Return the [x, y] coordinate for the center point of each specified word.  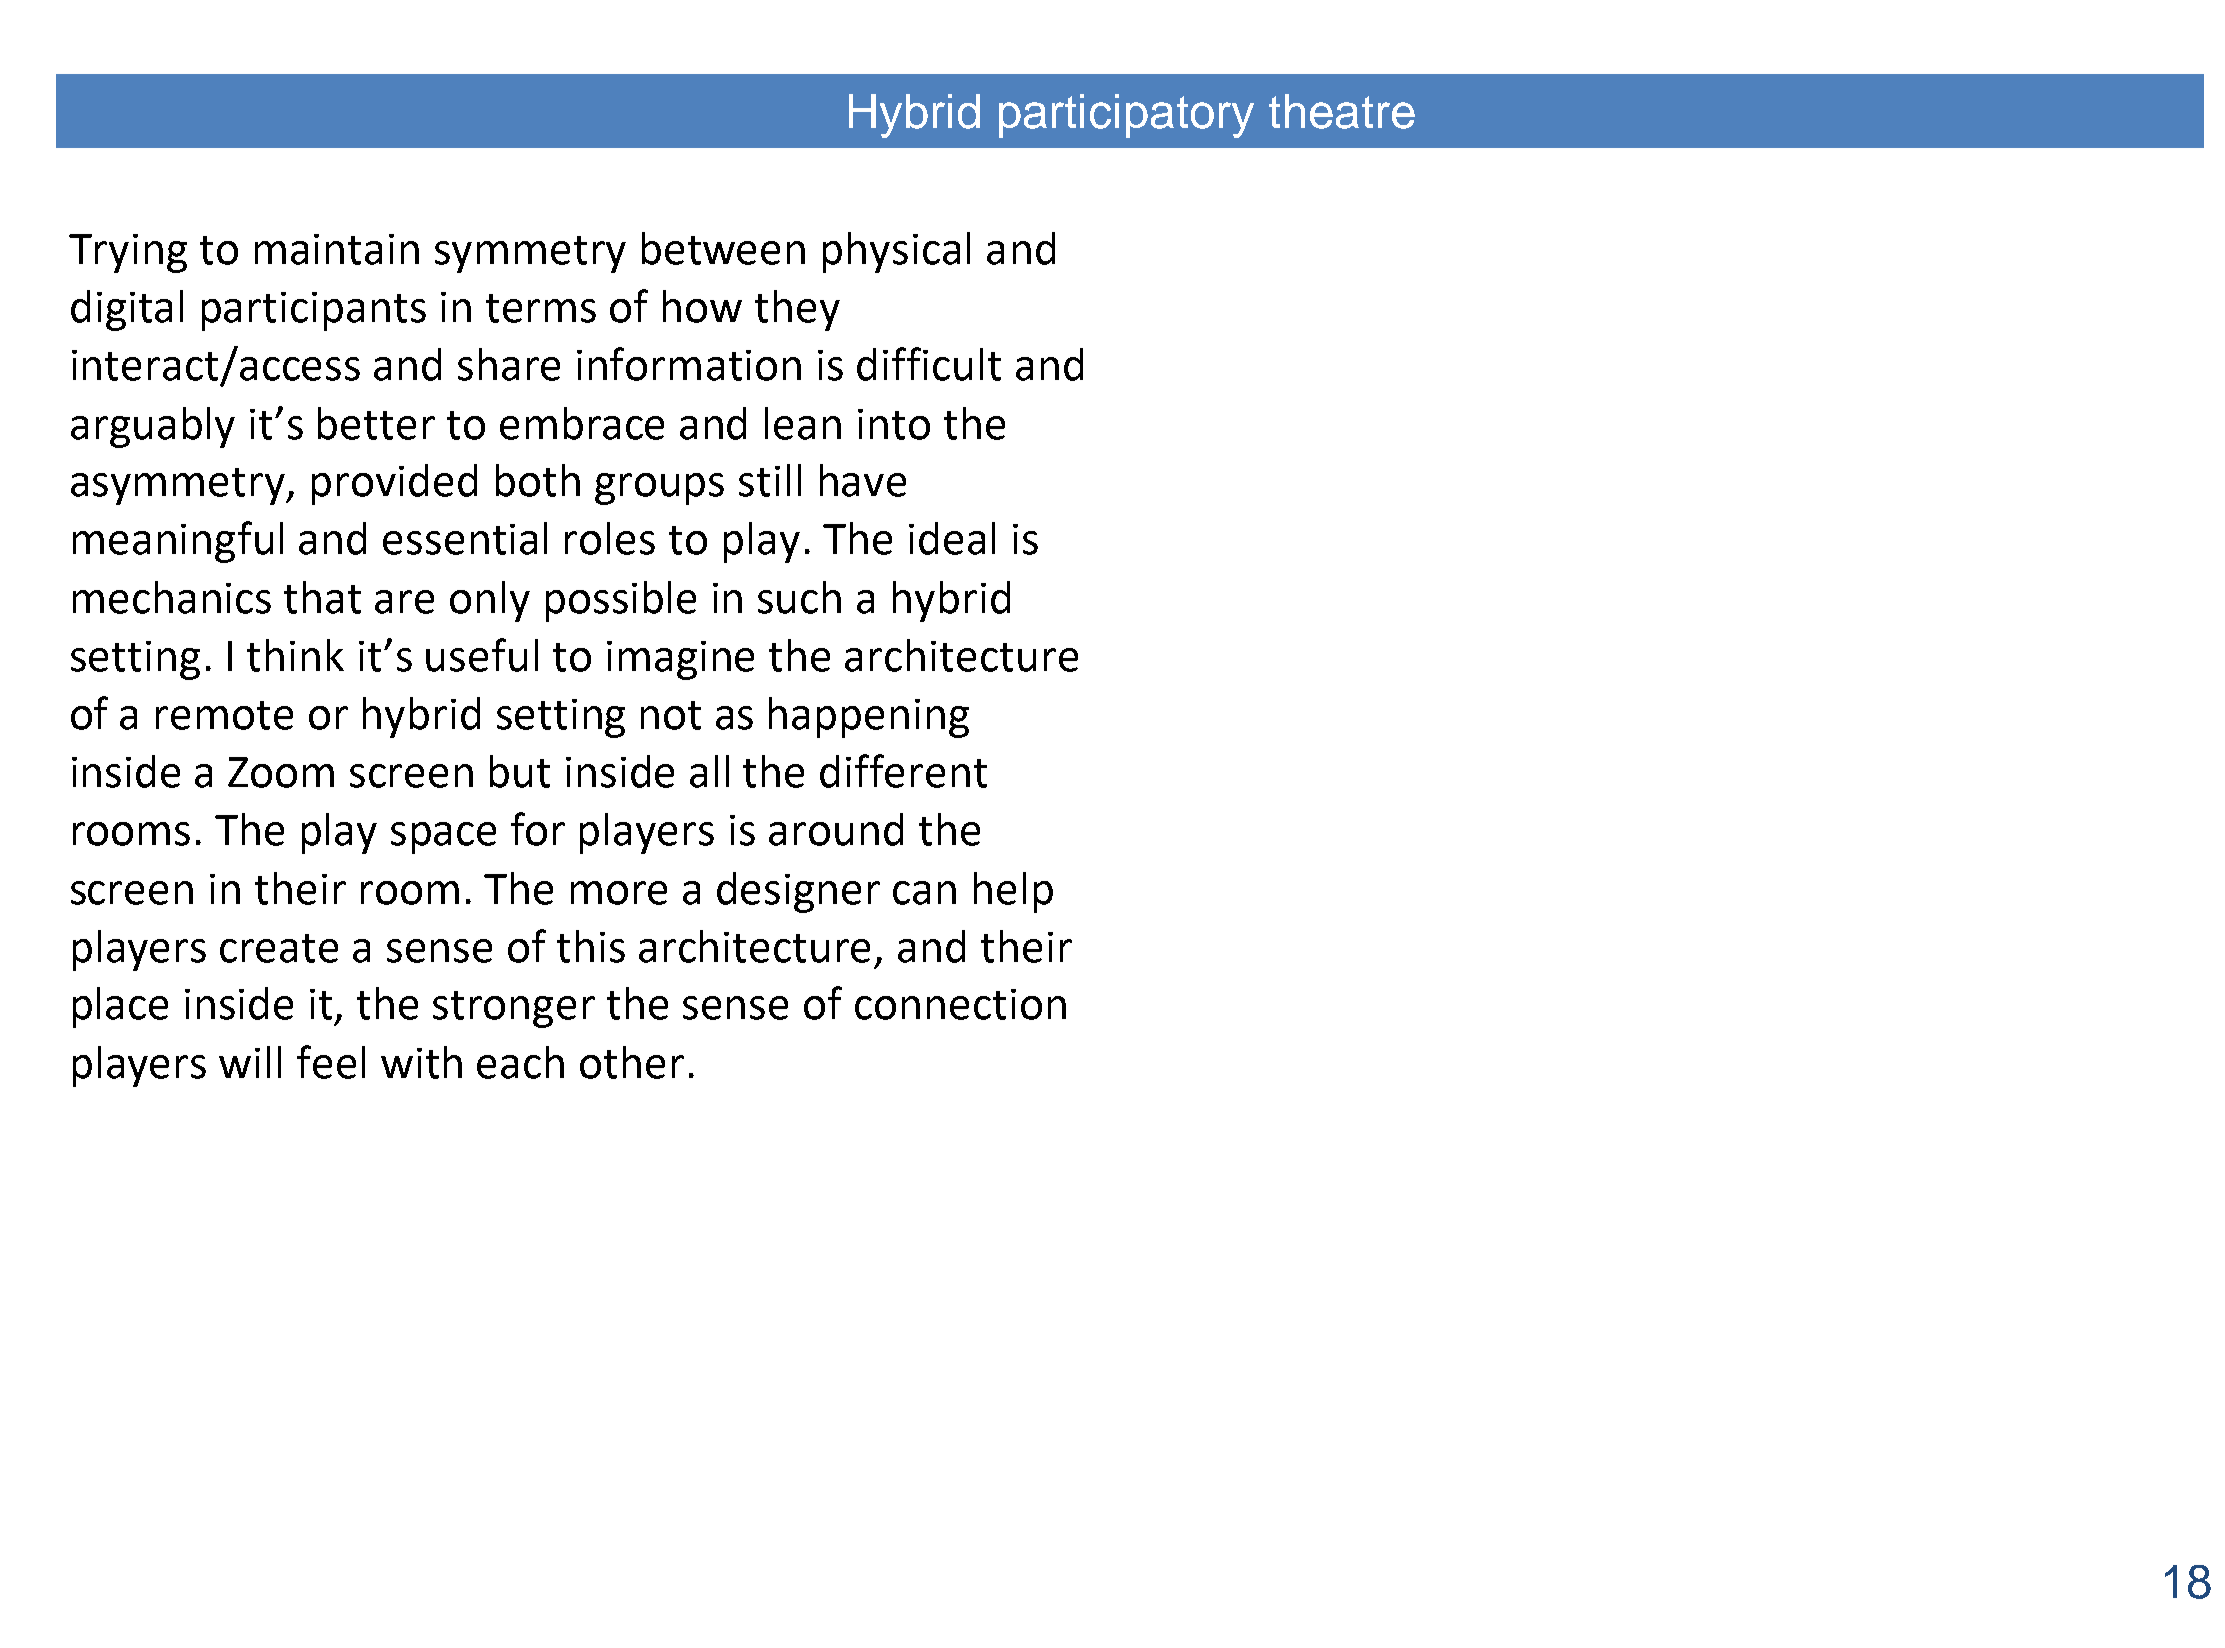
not [671, 715]
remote [224, 715]
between [723, 248]
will [250, 1062]
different [903, 771]
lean [803, 423]
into [894, 424]
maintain [337, 249]
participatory [1126, 116]
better [376, 423]
